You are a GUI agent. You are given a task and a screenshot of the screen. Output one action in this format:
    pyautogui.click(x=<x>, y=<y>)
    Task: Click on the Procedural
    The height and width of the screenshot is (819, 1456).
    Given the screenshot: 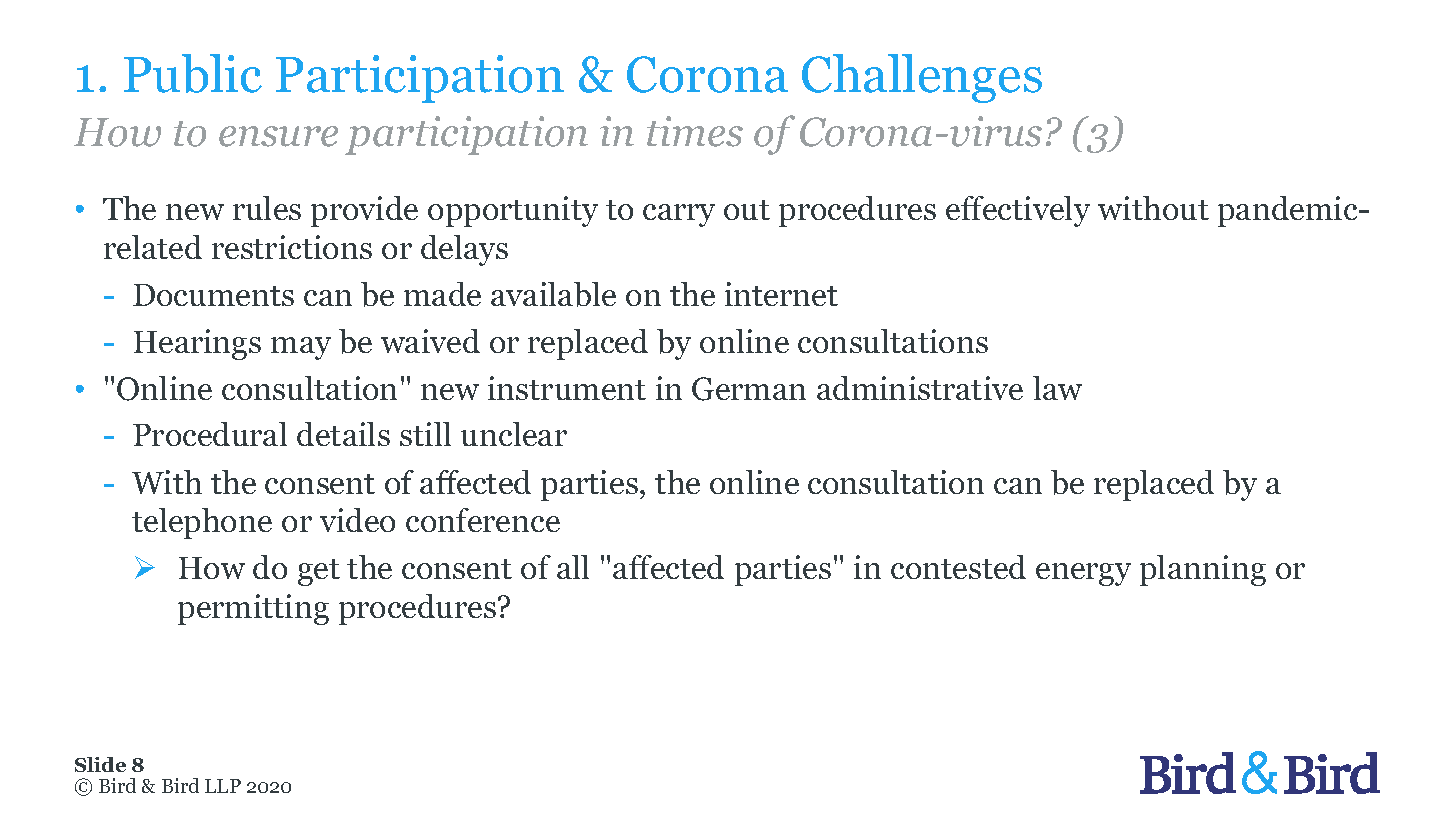 What is the action you would take?
    pyautogui.click(x=210, y=434)
